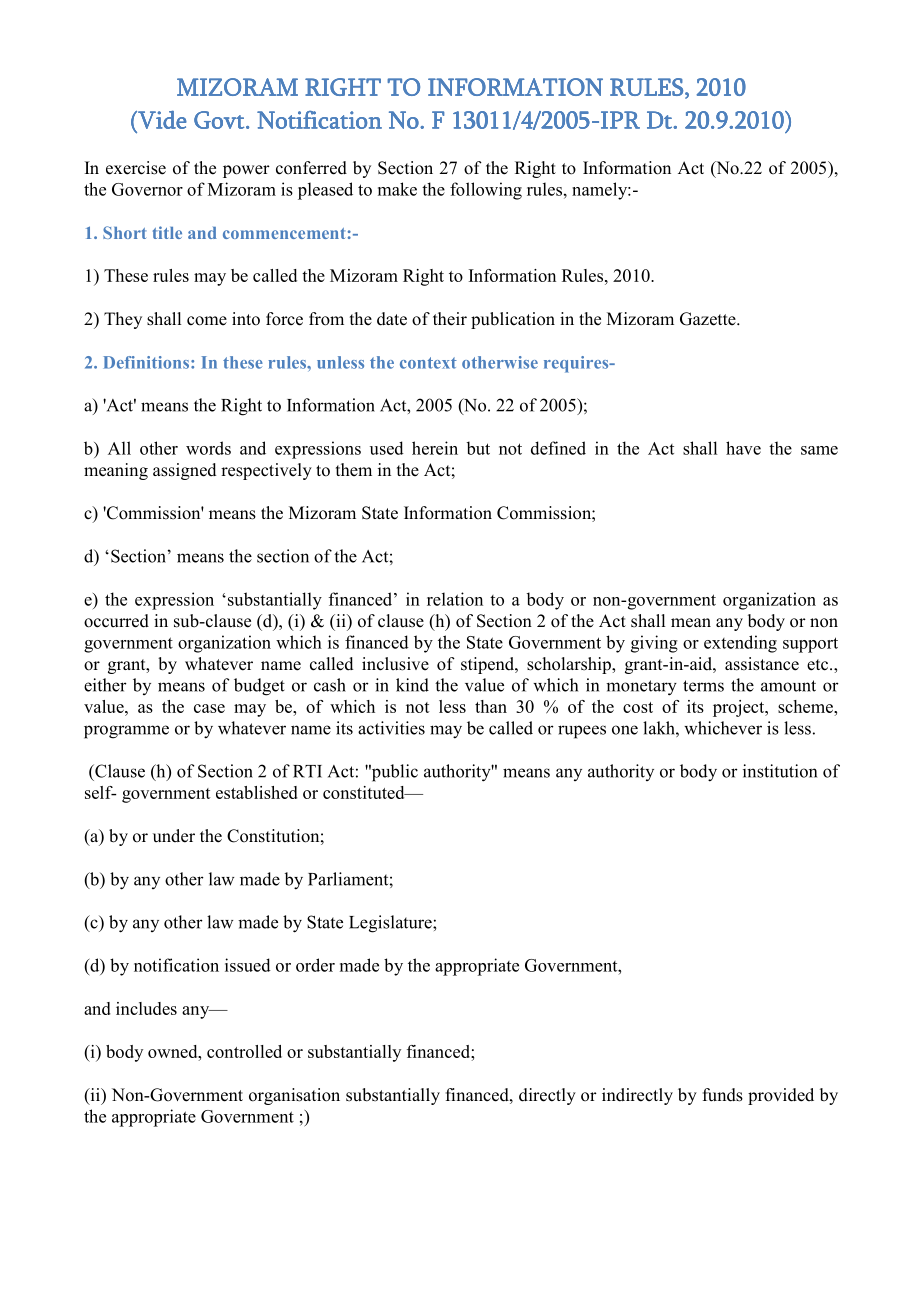 The width and height of the screenshot is (924, 1308). I want to click on occurred, so click(116, 621).
